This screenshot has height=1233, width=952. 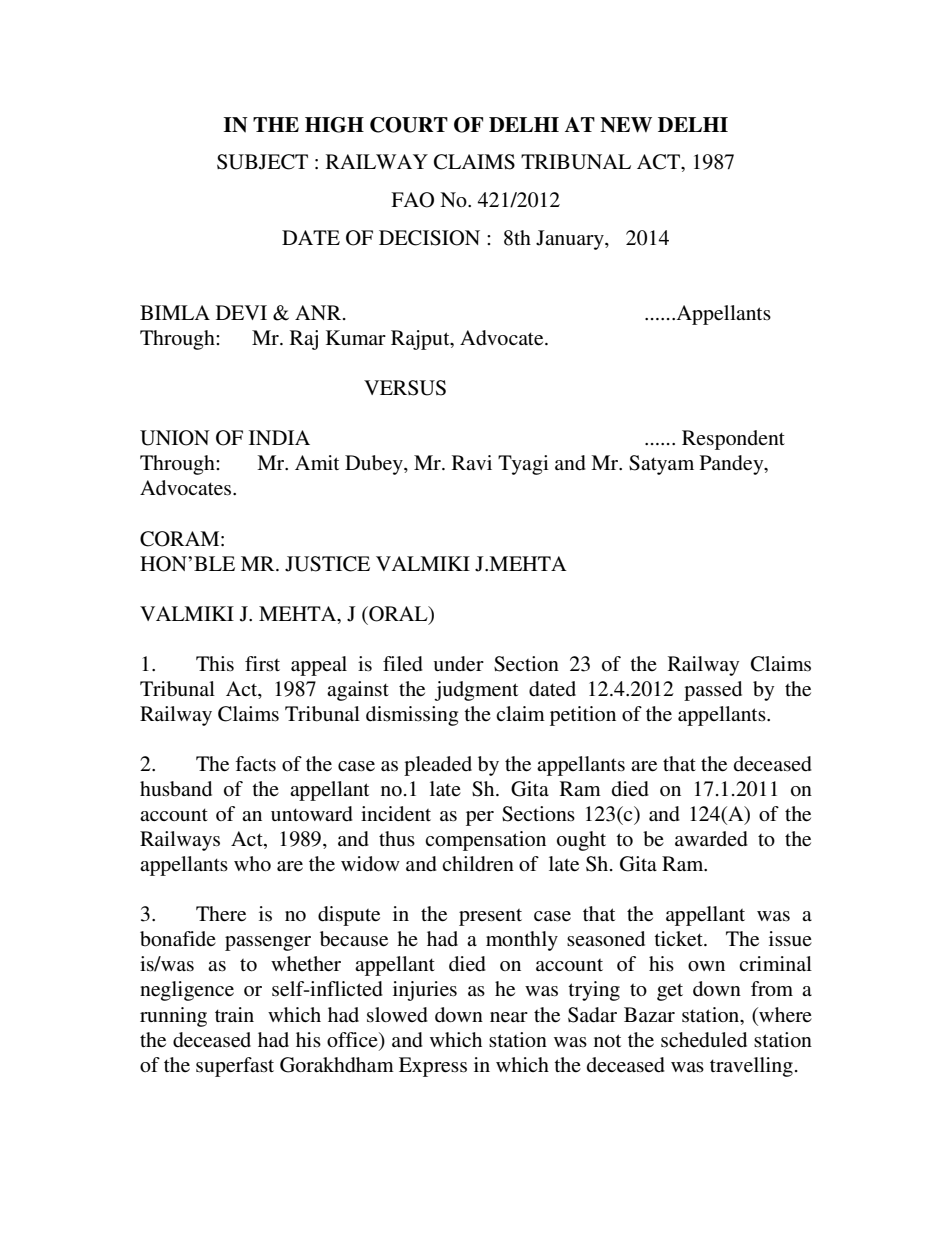 What do you see at coordinates (255, 764) in the screenshot?
I see `facts` at bounding box center [255, 764].
